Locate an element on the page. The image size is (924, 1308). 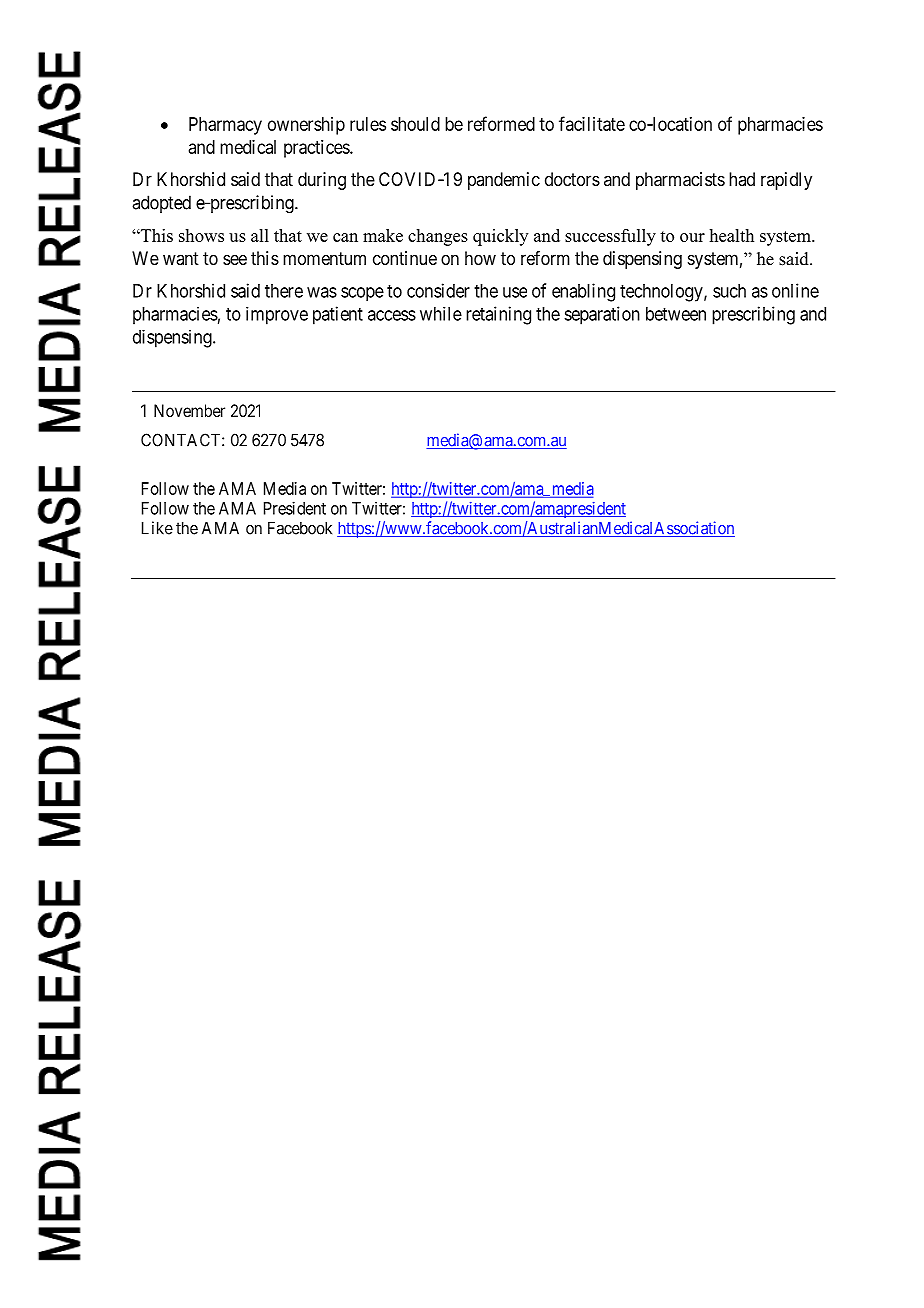
between is located at coordinates (676, 314).
